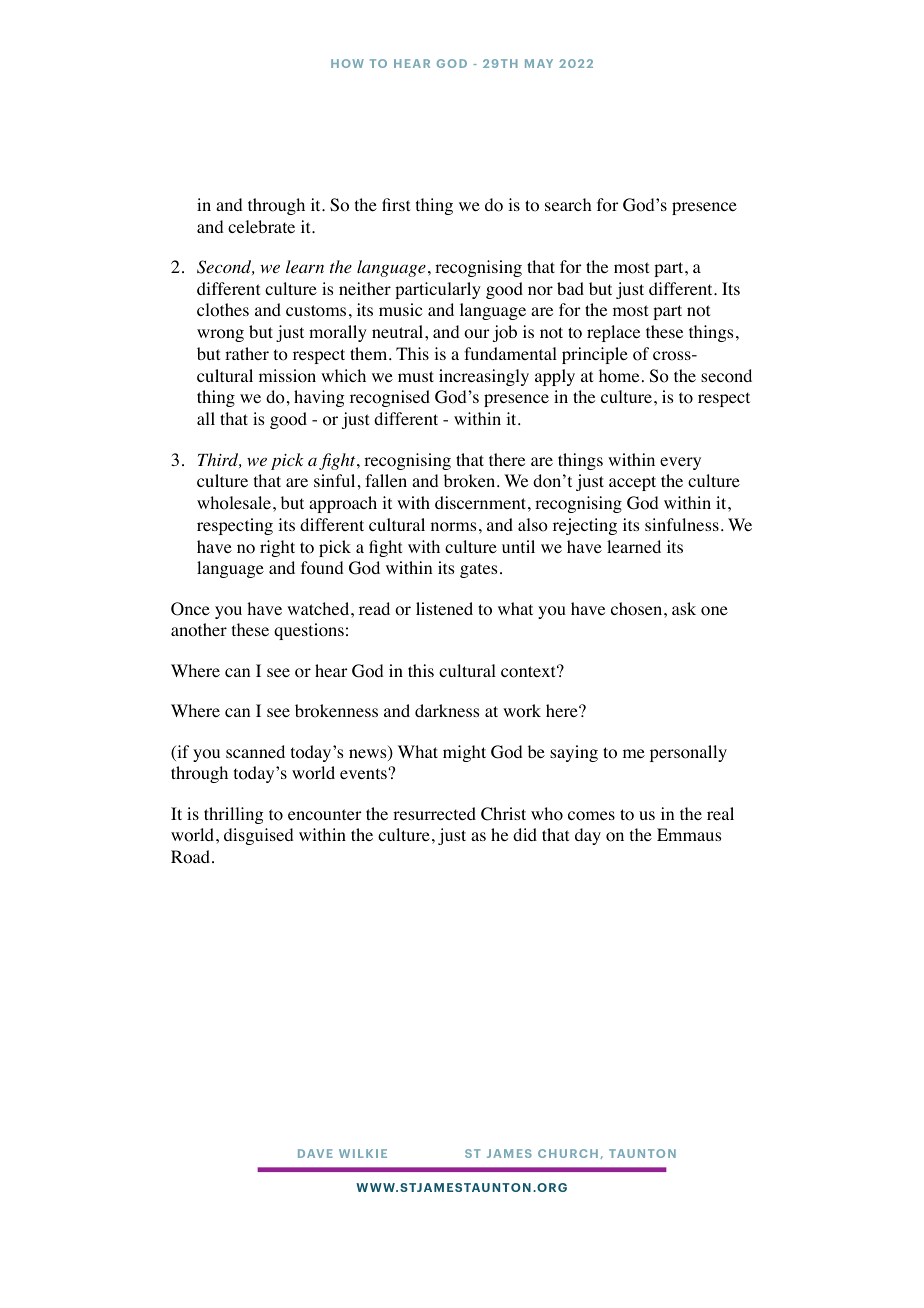  What do you see at coordinates (688, 753) in the image?
I see `personally` at bounding box center [688, 753].
